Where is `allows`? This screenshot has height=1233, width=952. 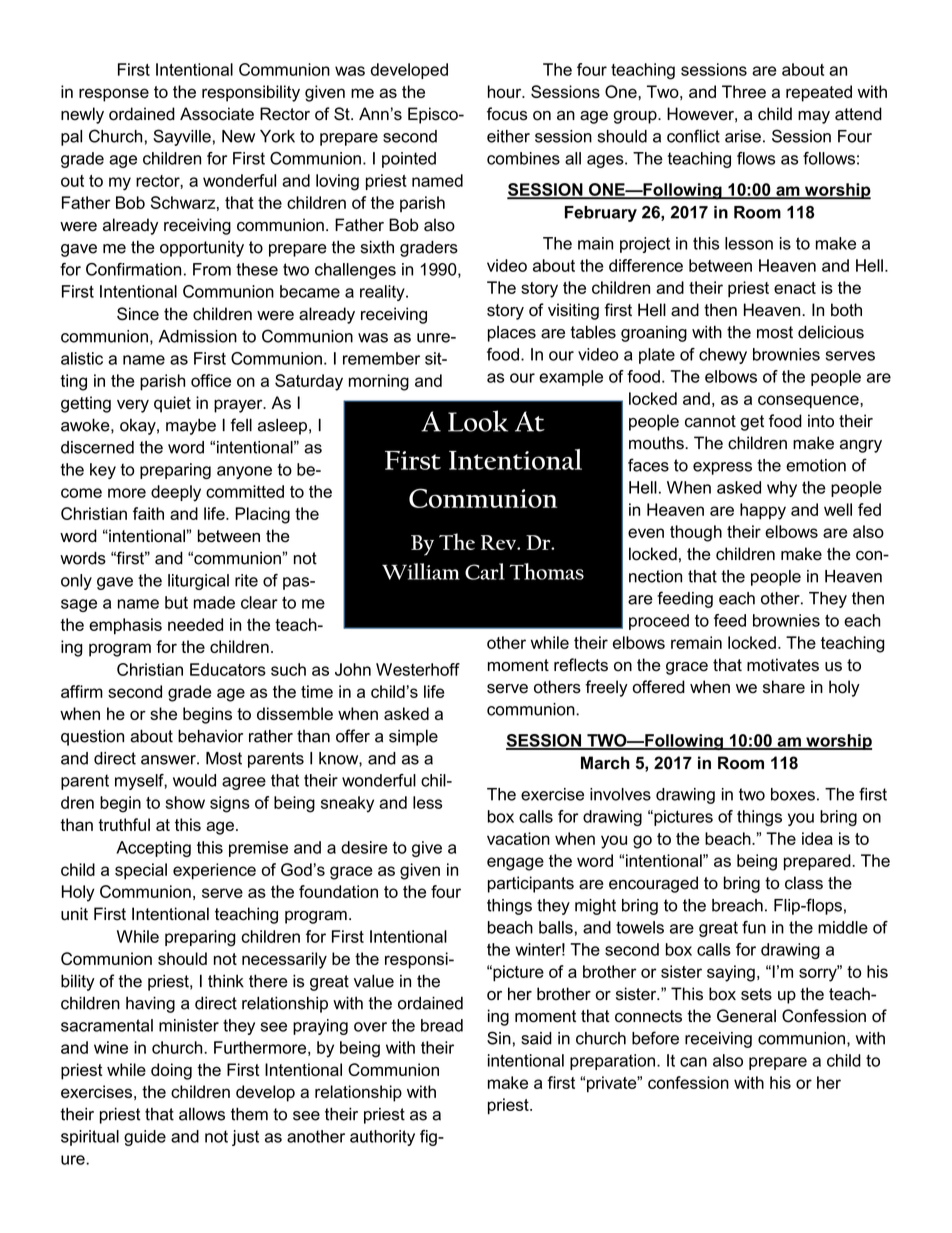
allows is located at coordinates (202, 1114).
